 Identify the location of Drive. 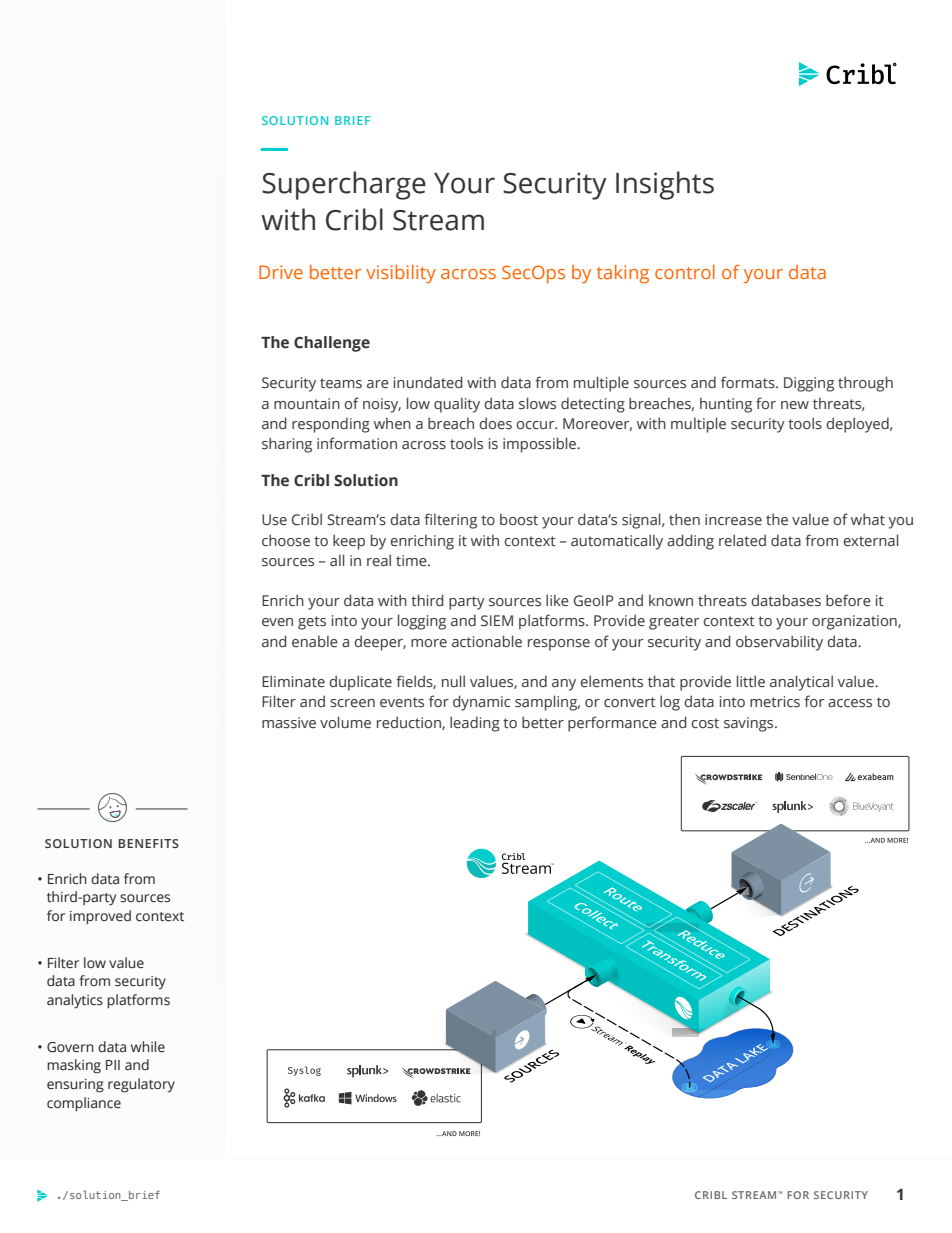
(281, 272).
